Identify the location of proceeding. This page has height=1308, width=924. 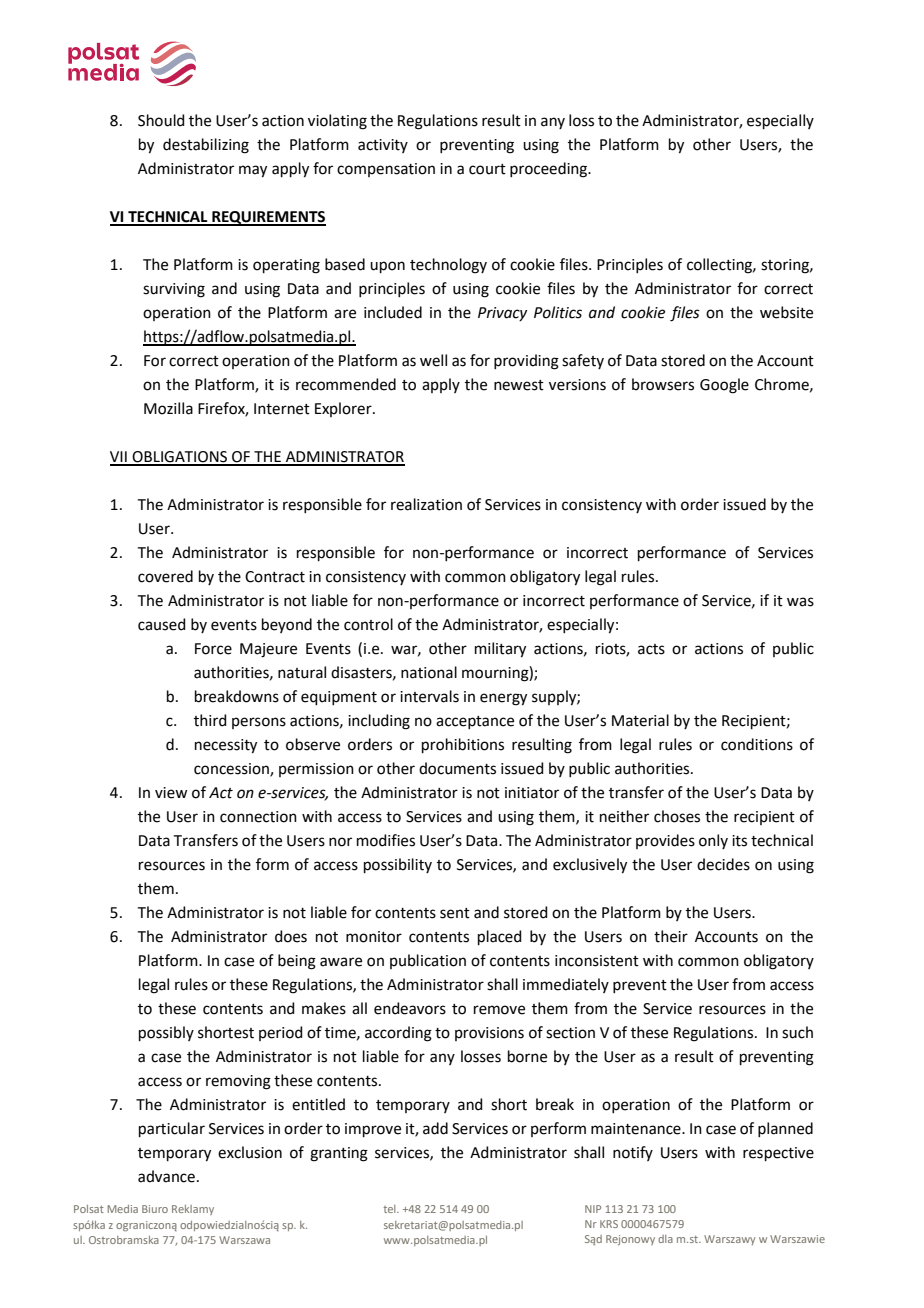
(550, 170).
